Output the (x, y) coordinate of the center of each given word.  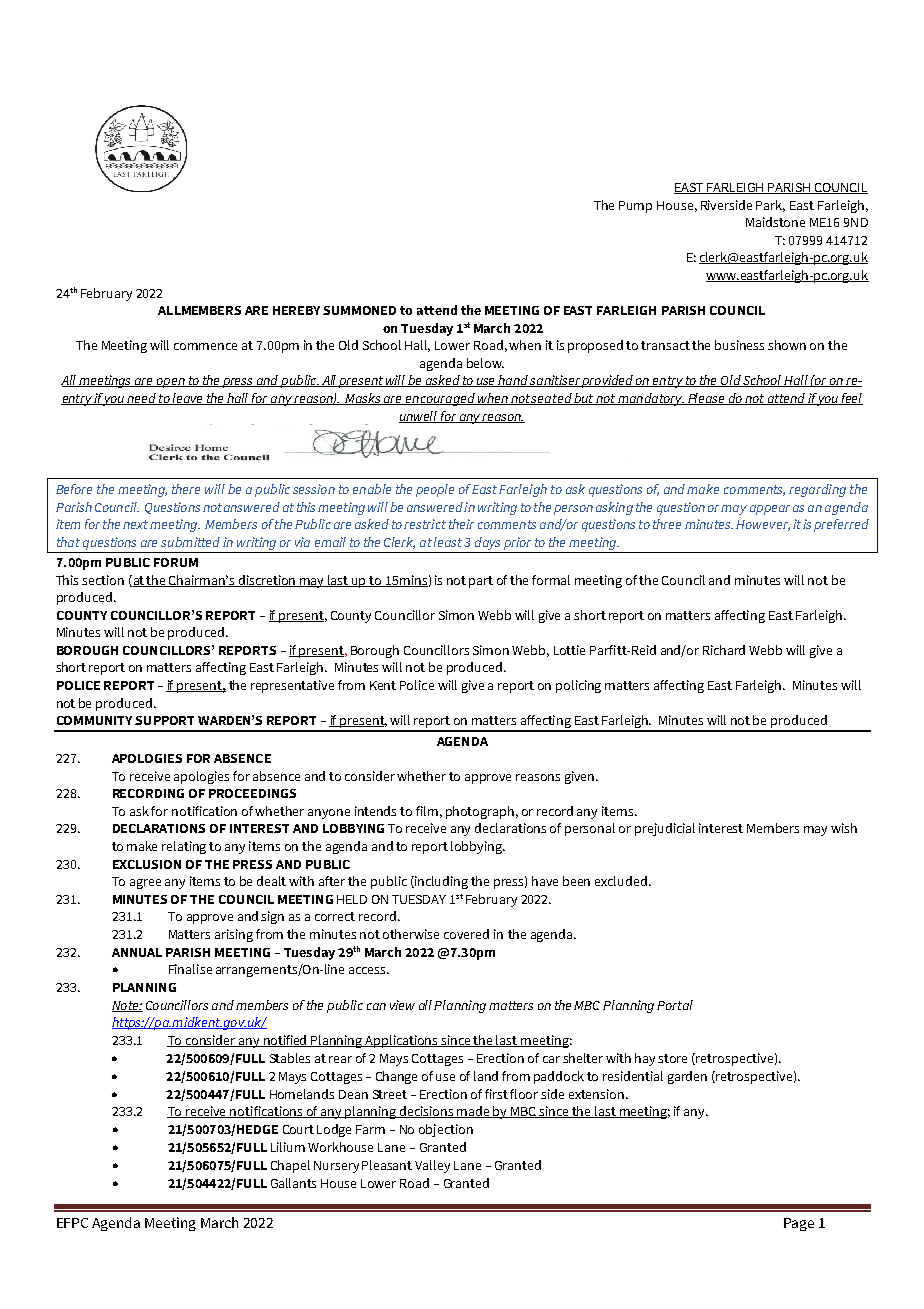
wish (844, 828)
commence (205, 346)
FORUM (176, 562)
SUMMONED (359, 310)
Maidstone (775, 222)
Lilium (288, 1147)
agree (145, 884)
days (487, 543)
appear (770, 510)
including (440, 882)
